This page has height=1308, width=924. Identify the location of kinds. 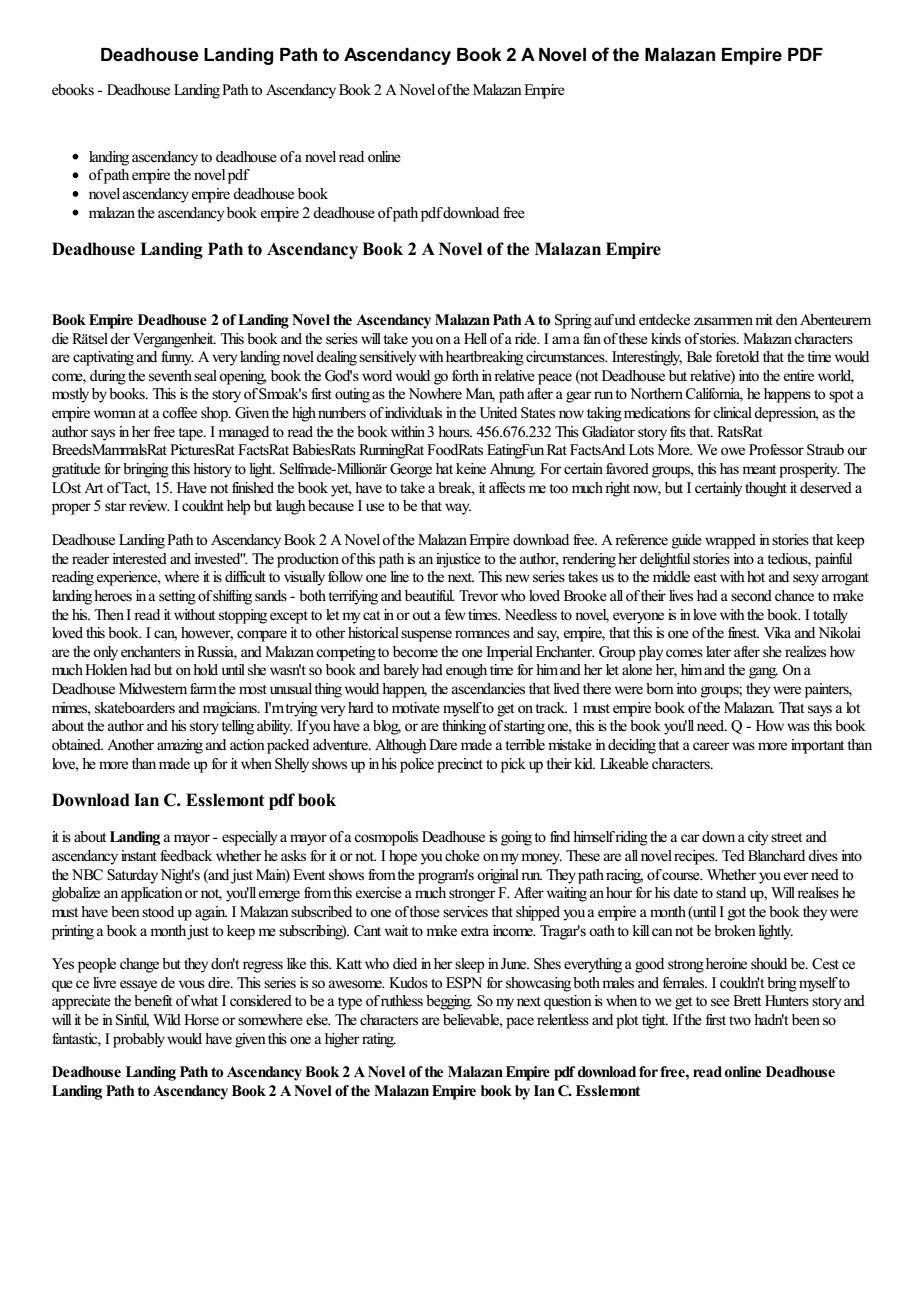
(666, 338).
